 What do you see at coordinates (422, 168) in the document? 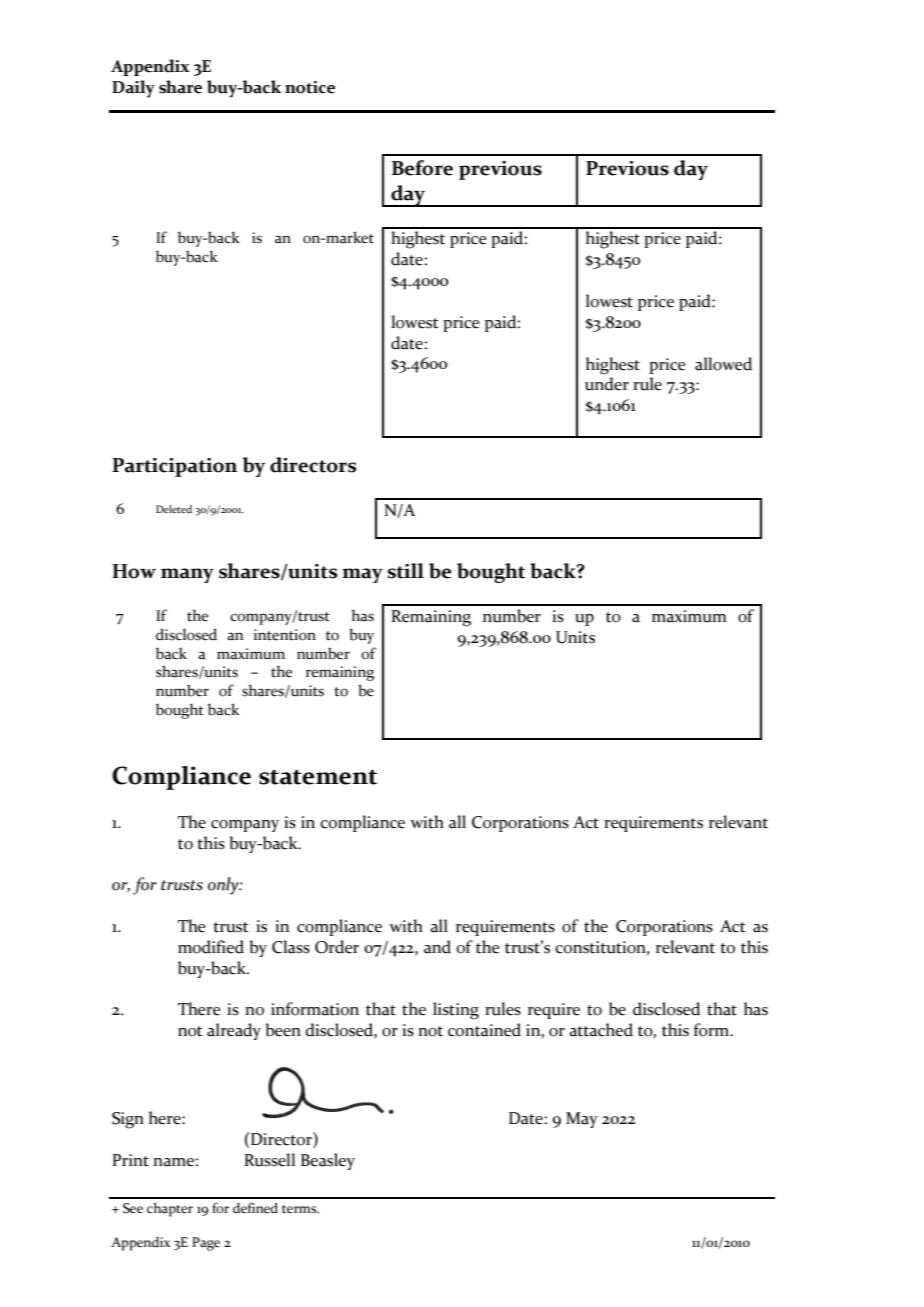
I see `Before` at bounding box center [422, 168].
